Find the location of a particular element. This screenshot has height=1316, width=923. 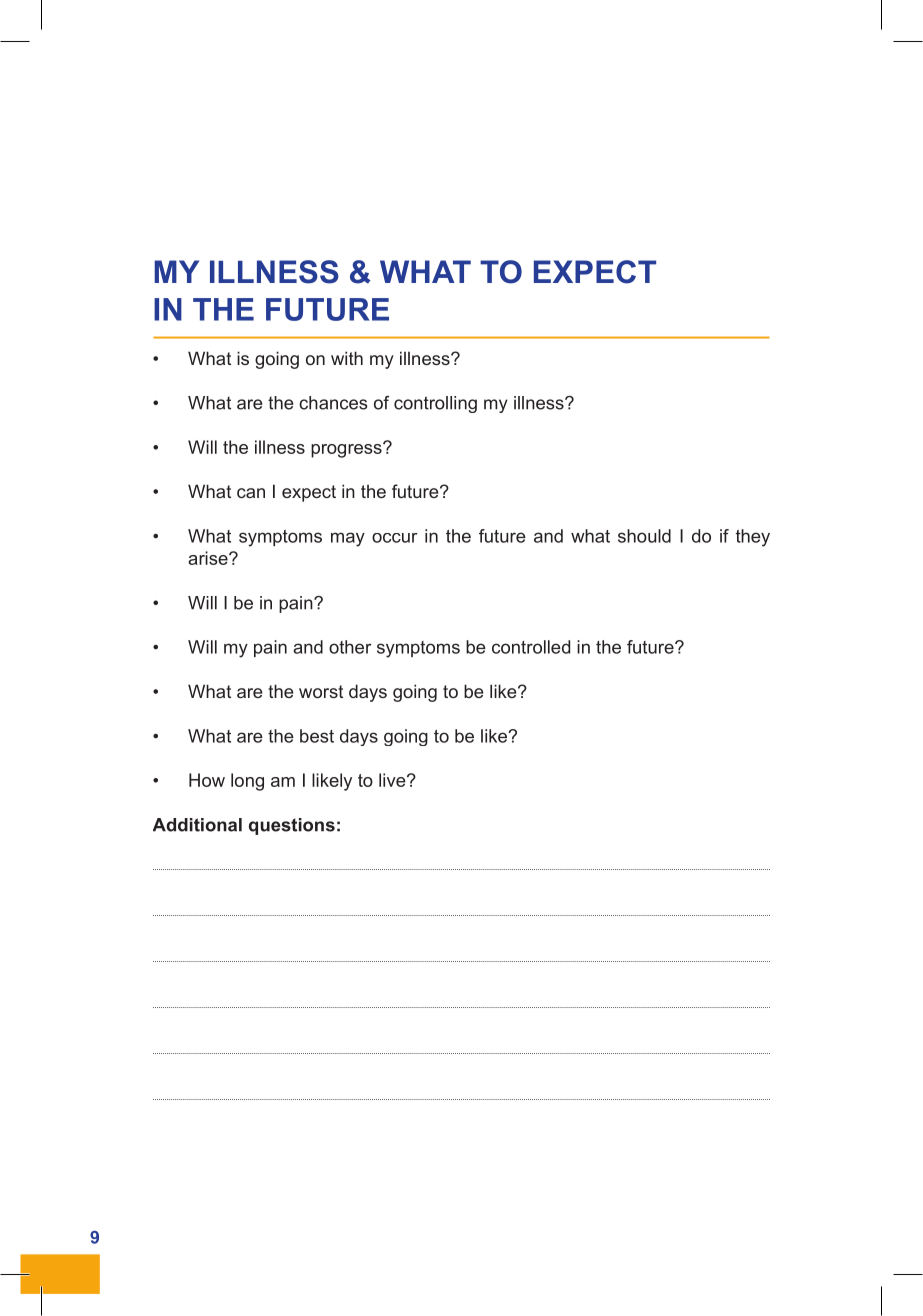

progress is located at coordinates (347, 450).
